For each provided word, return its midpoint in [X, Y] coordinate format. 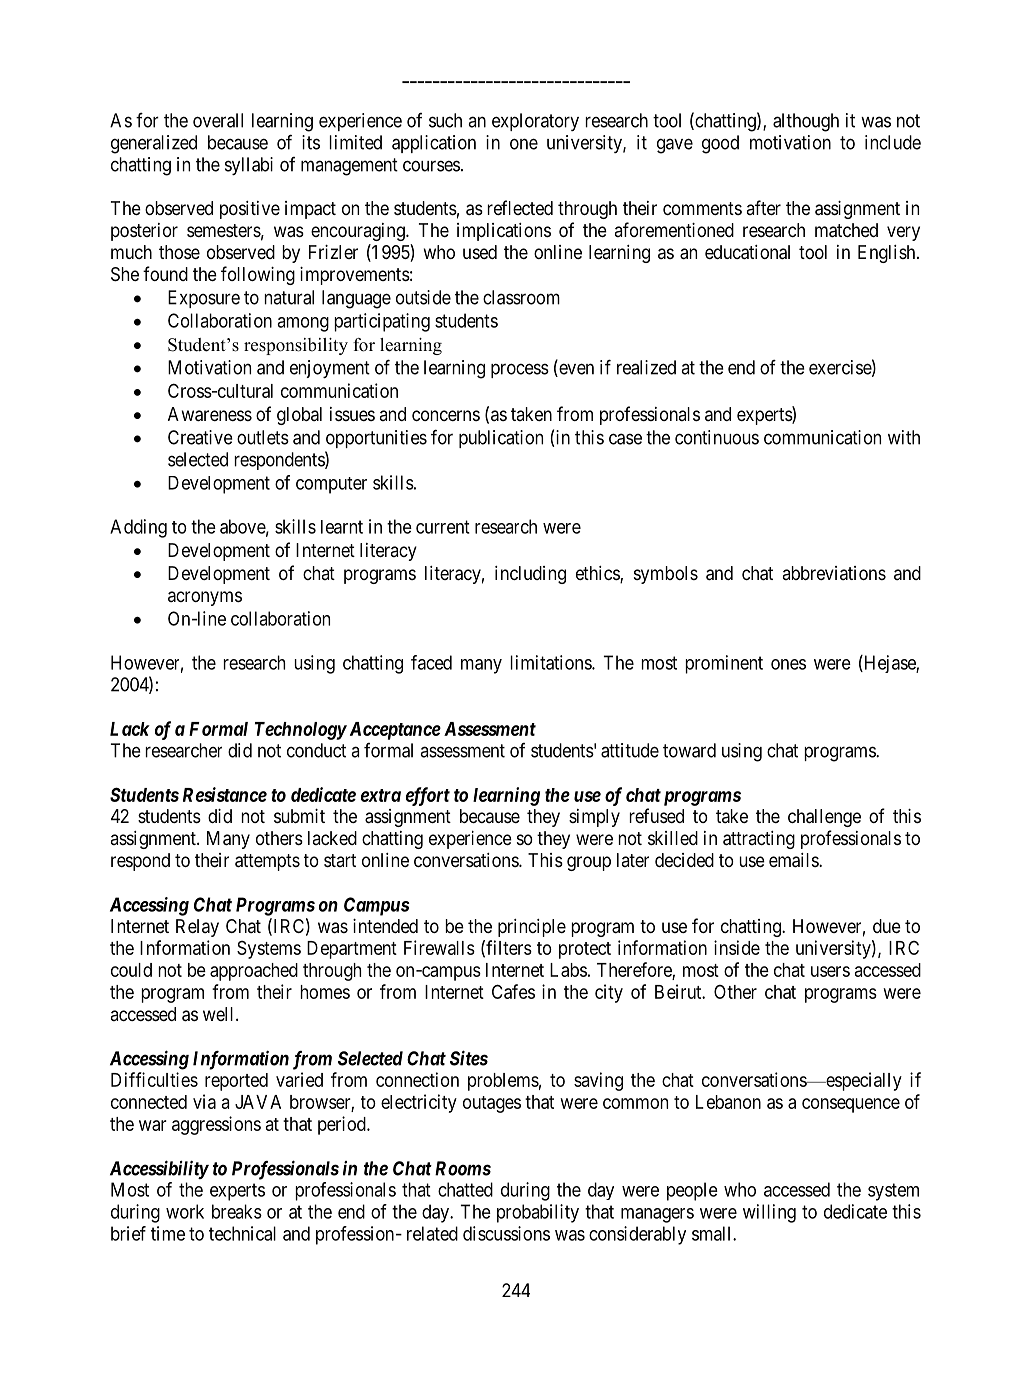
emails [794, 860]
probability [538, 1213]
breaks [237, 1211]
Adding [138, 528]
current [443, 527]
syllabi [249, 166]
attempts [267, 862]
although [806, 122]
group [589, 863]
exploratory [535, 122]
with [904, 437]
